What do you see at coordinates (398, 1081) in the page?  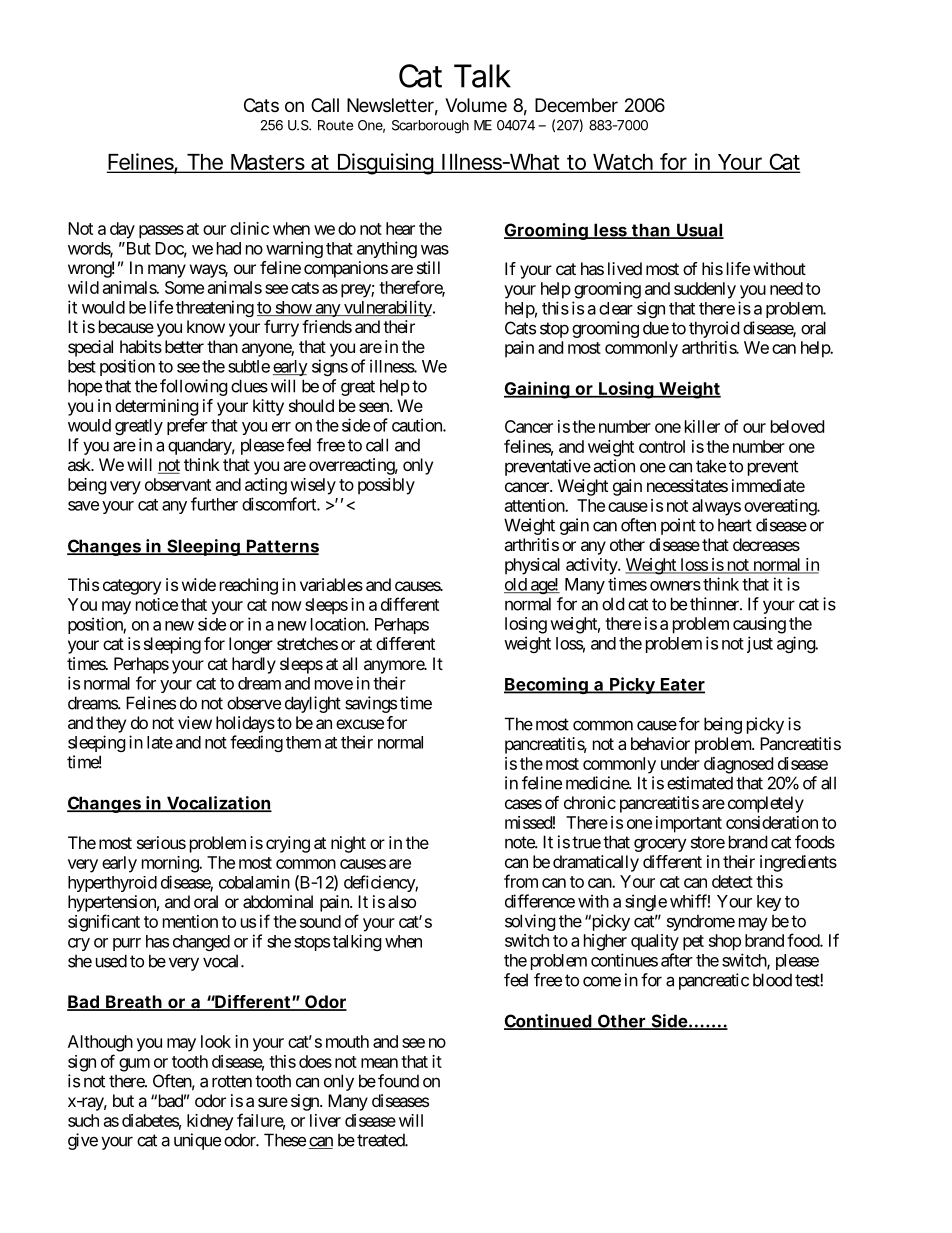 I see `found` at bounding box center [398, 1081].
